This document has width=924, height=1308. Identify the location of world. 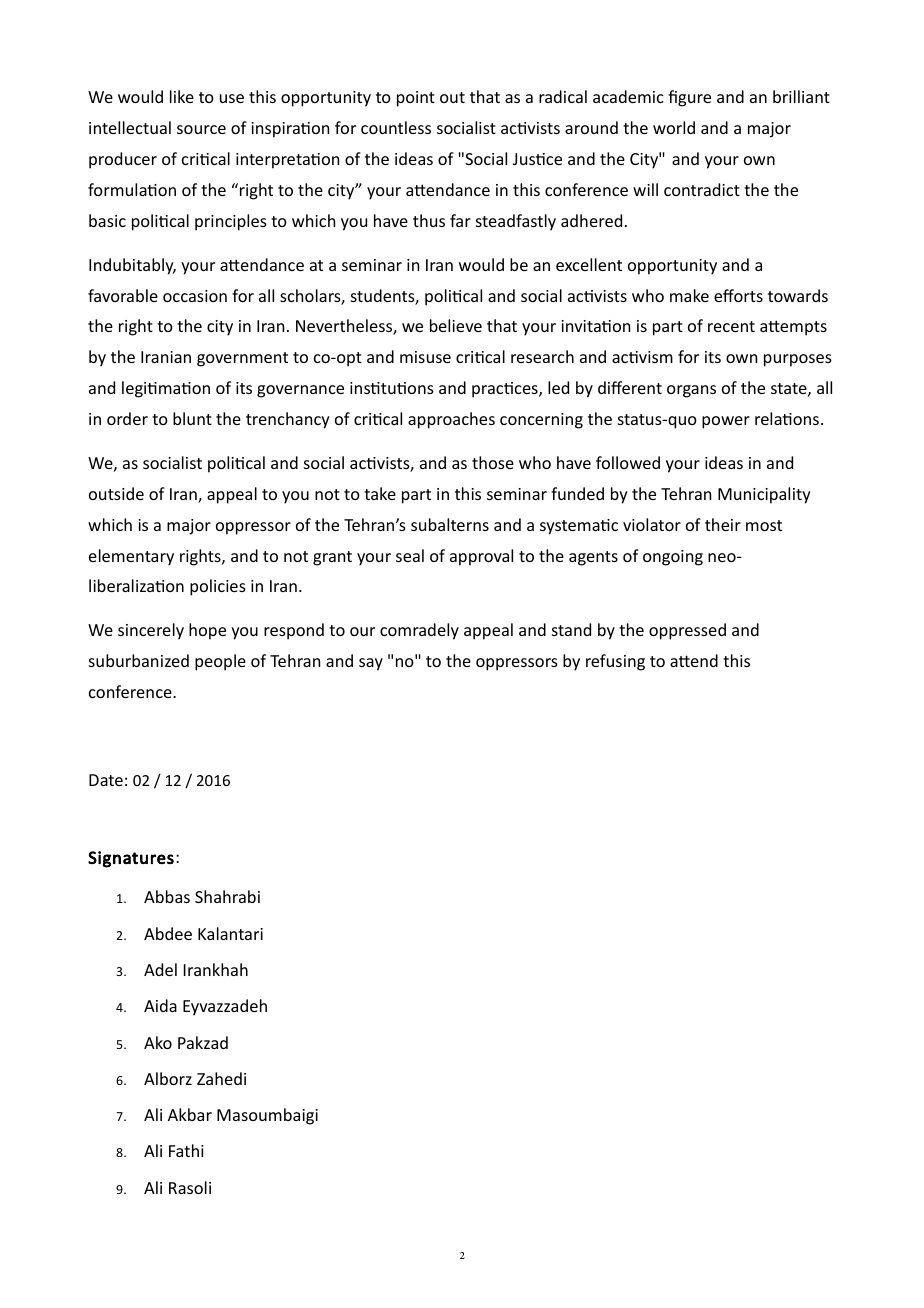
(674, 127).
